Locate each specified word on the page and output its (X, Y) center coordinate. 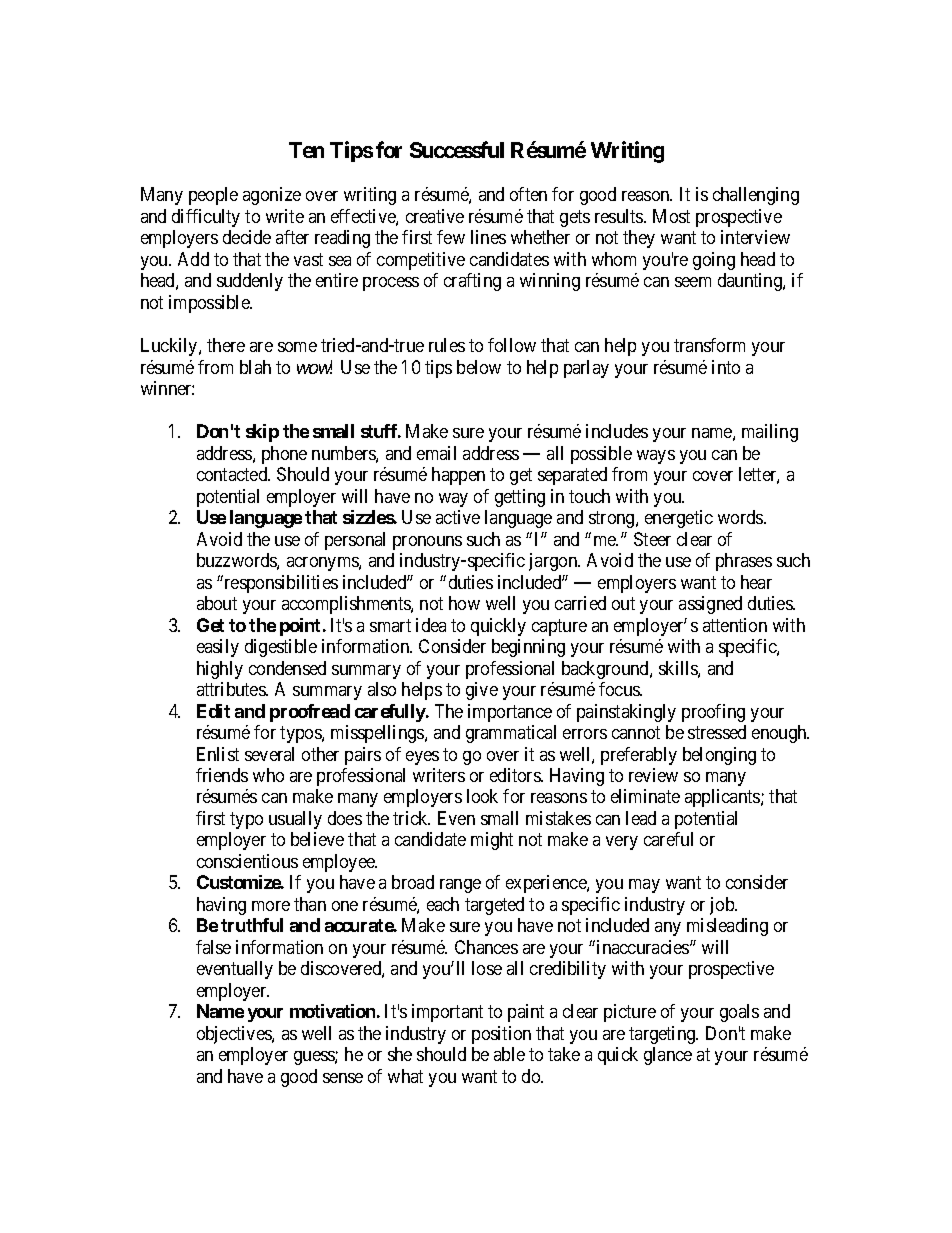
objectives (235, 1035)
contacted (233, 474)
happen (458, 476)
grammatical (511, 734)
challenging (756, 196)
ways (656, 457)
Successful (457, 149)
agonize (272, 196)
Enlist (218, 754)
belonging (719, 756)
